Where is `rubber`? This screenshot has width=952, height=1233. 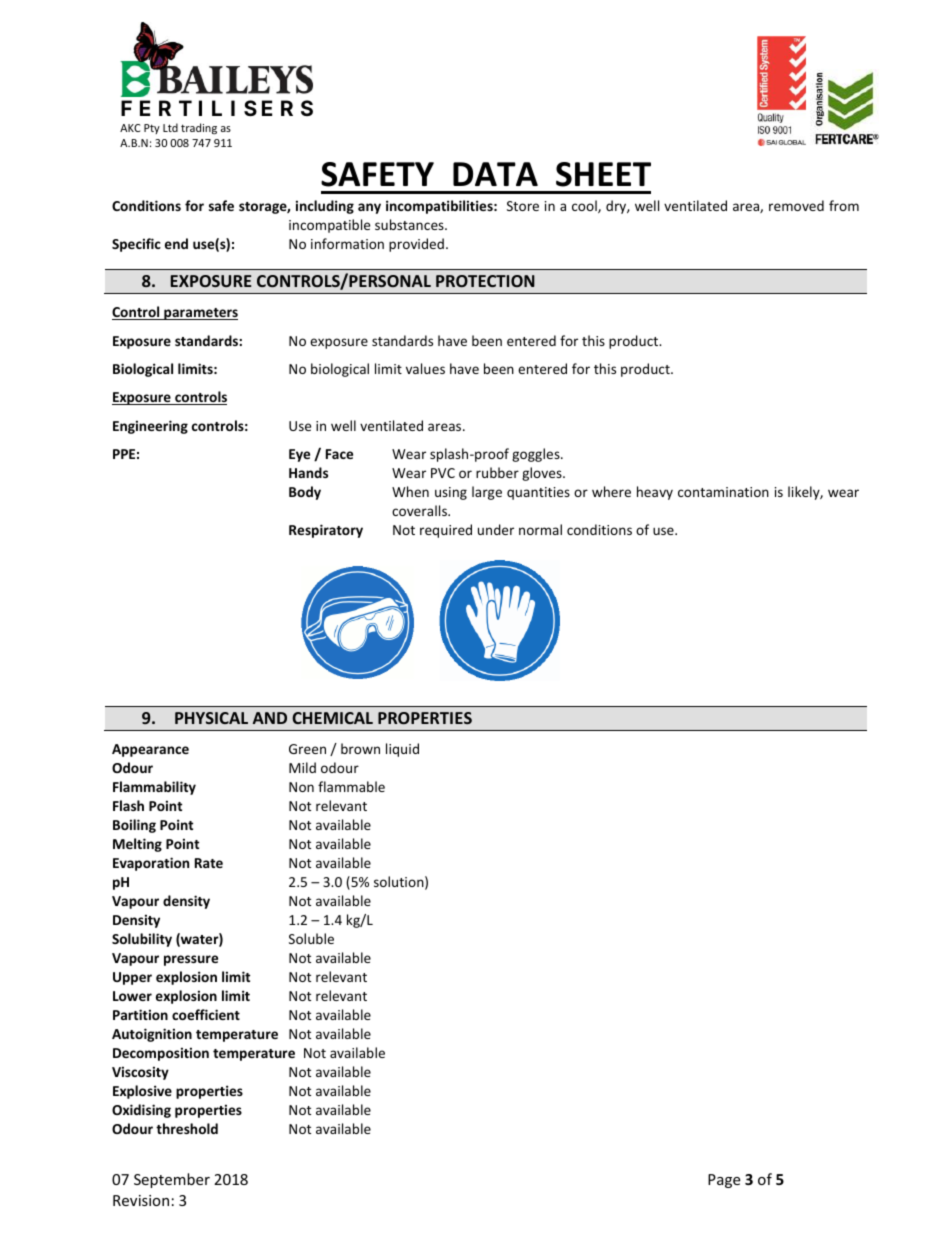
rubber is located at coordinates (497, 472).
